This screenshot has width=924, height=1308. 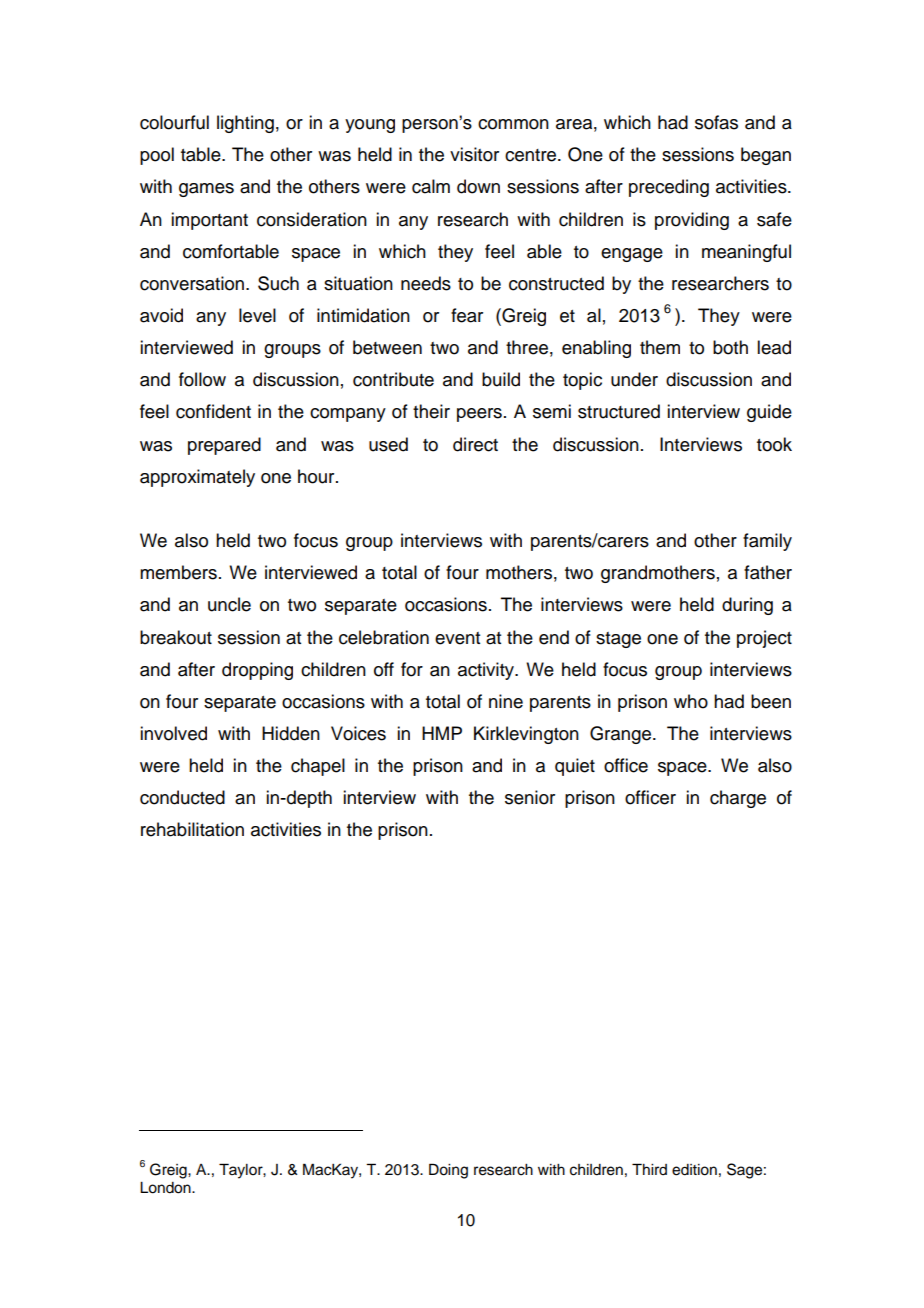 I want to click on dropping, so click(x=257, y=671).
